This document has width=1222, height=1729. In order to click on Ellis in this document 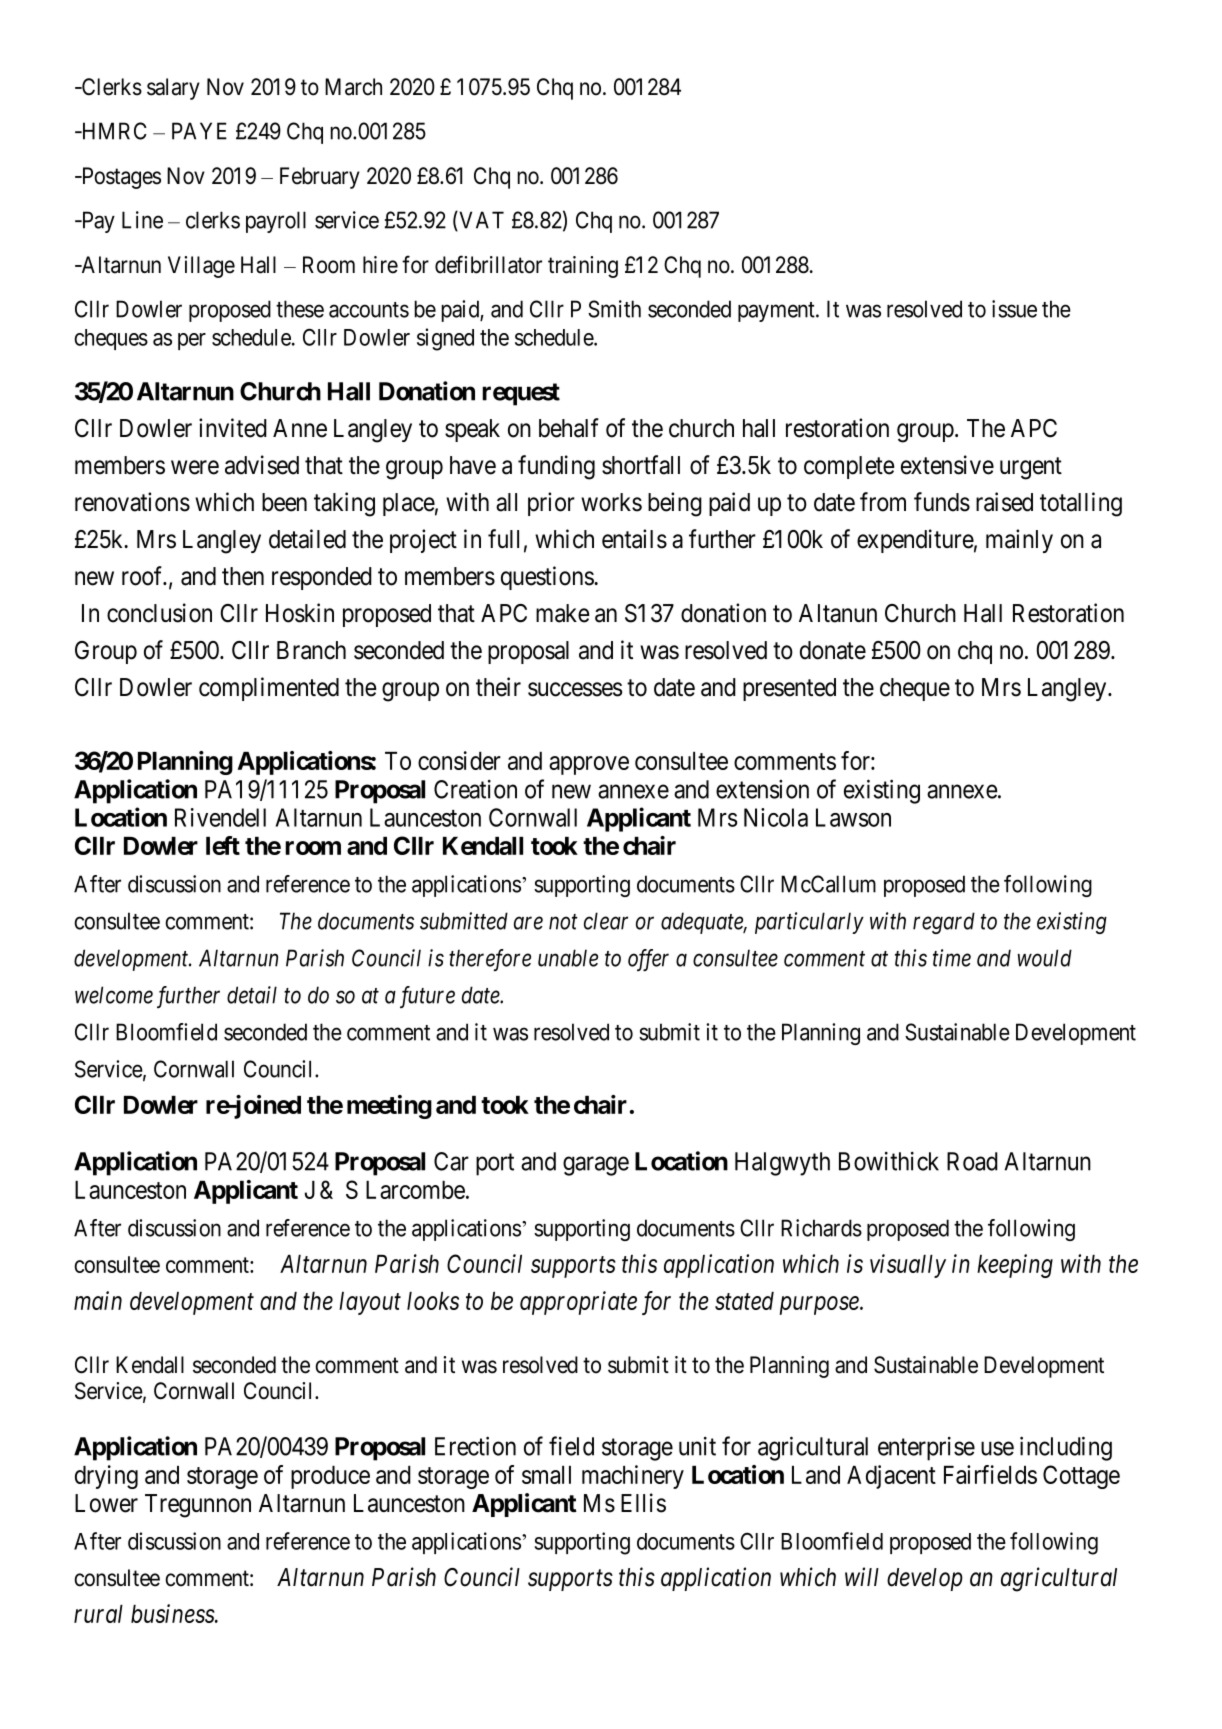, I will do `click(643, 1503)`.
